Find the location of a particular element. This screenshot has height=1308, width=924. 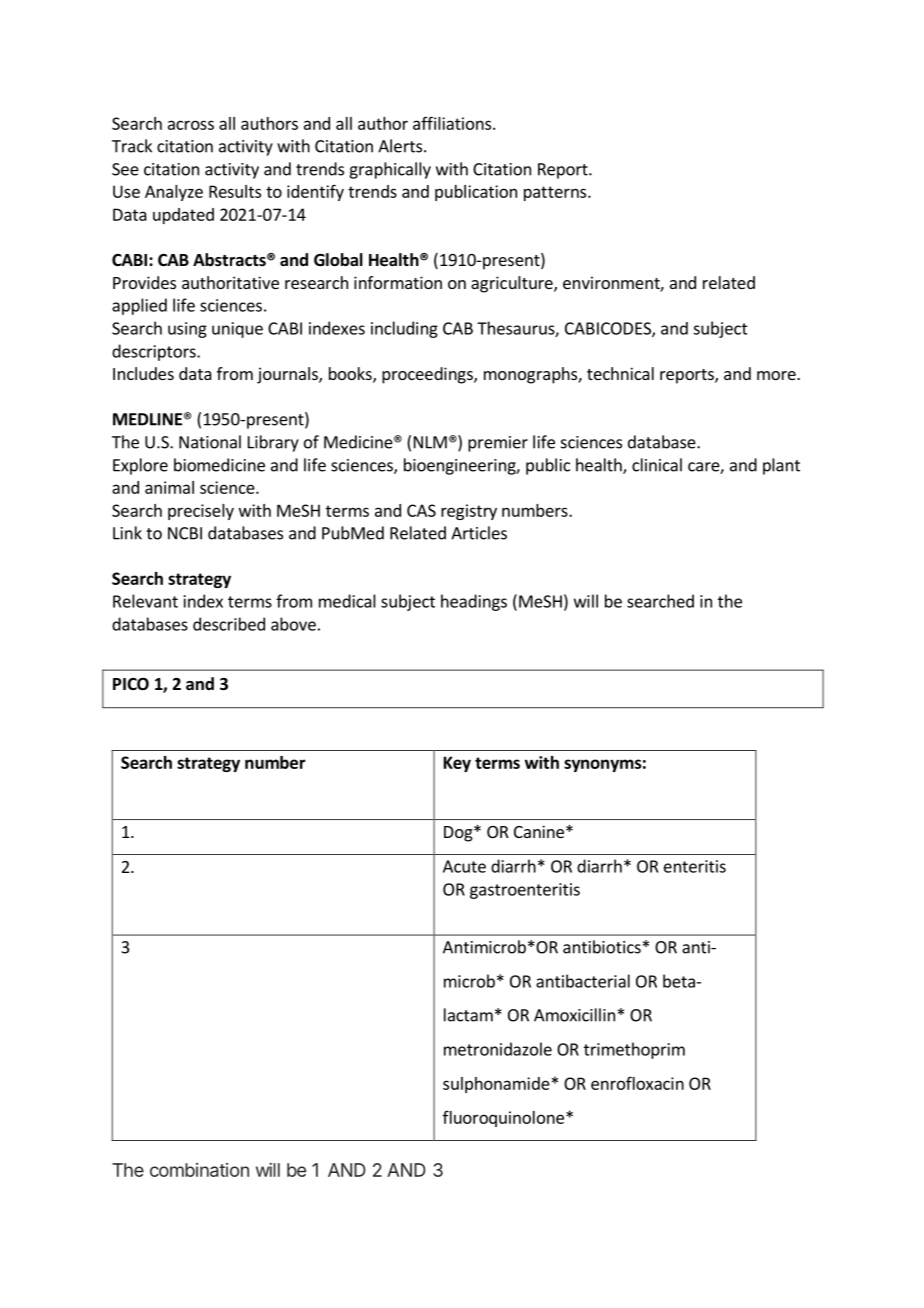

headings is located at coordinates (474, 602).
